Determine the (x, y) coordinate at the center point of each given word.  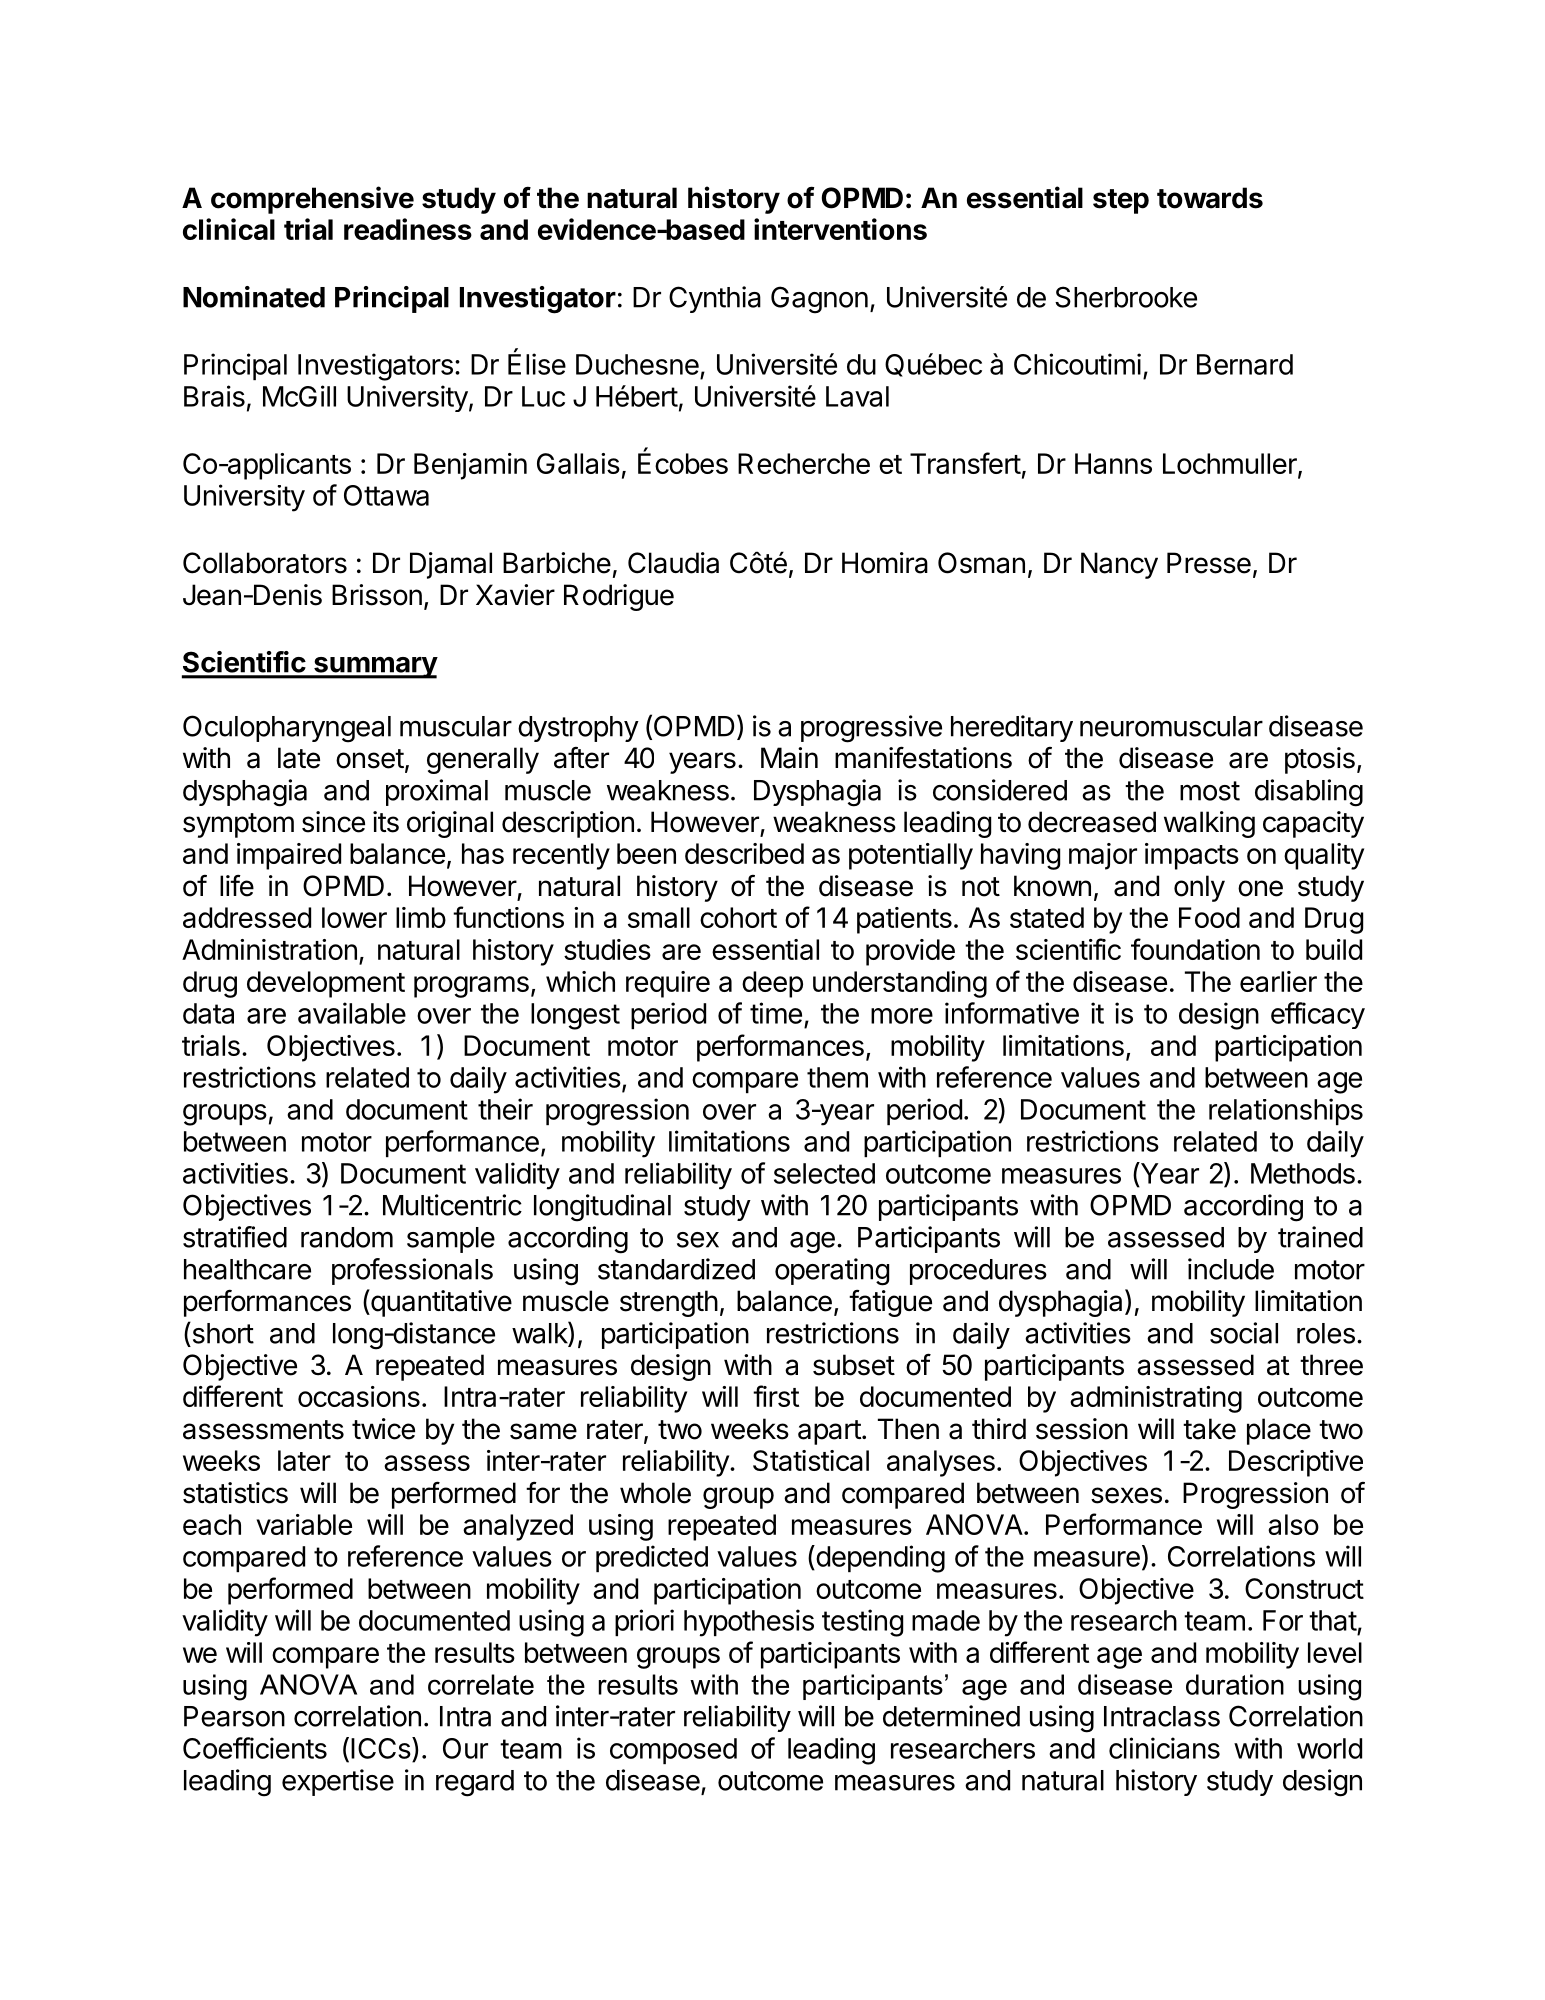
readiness (408, 229)
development (326, 984)
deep (772, 984)
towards (1210, 198)
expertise (338, 1782)
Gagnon (819, 300)
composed (673, 1751)
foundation (1195, 949)
